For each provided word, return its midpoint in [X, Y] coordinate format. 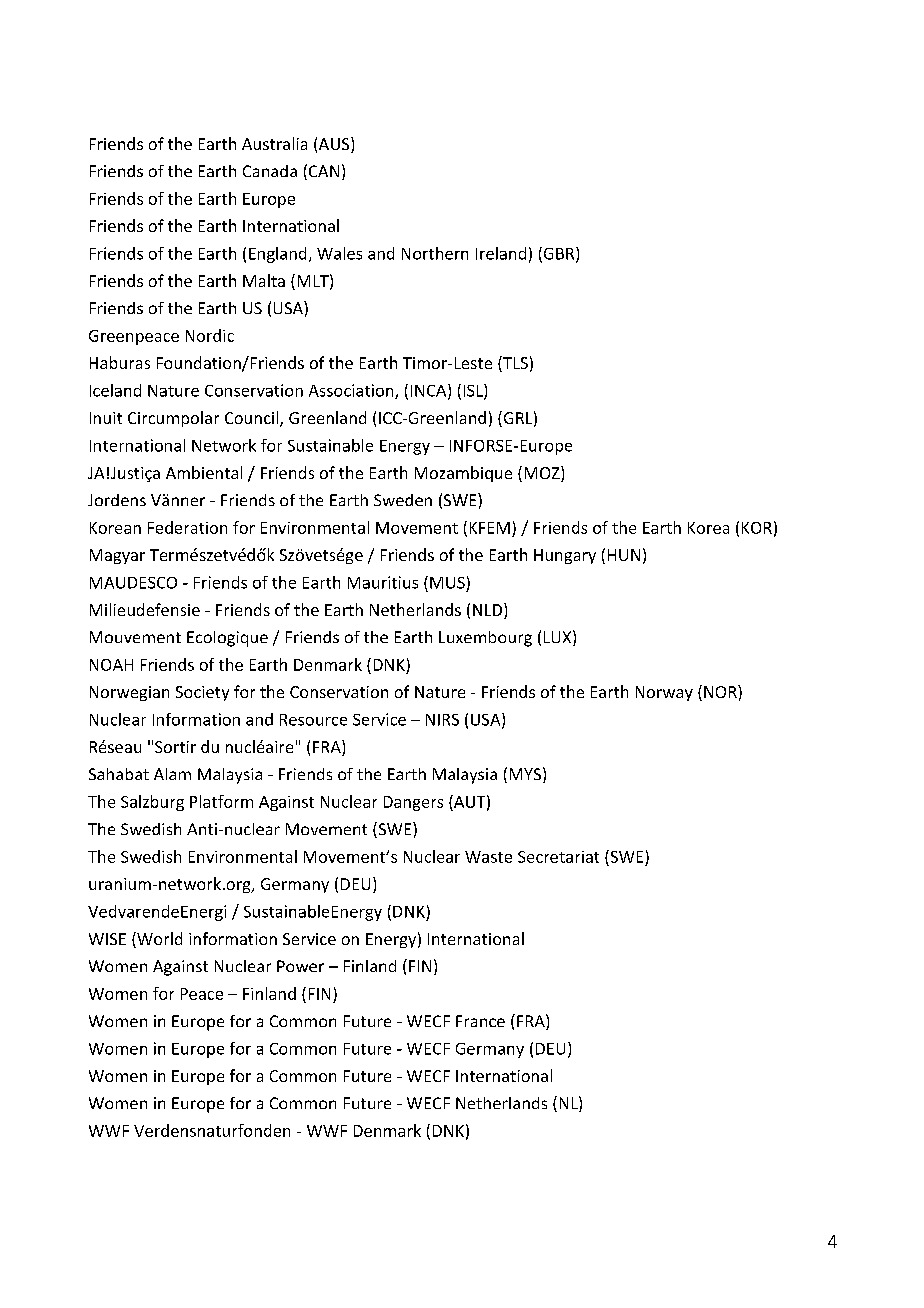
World [158, 940]
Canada [270, 171]
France [480, 1021]
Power [300, 966]
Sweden [403, 500]
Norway [664, 693]
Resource [313, 720]
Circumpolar [173, 419]
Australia [274, 143]
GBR [559, 254]
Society [202, 693]
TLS [514, 364]
